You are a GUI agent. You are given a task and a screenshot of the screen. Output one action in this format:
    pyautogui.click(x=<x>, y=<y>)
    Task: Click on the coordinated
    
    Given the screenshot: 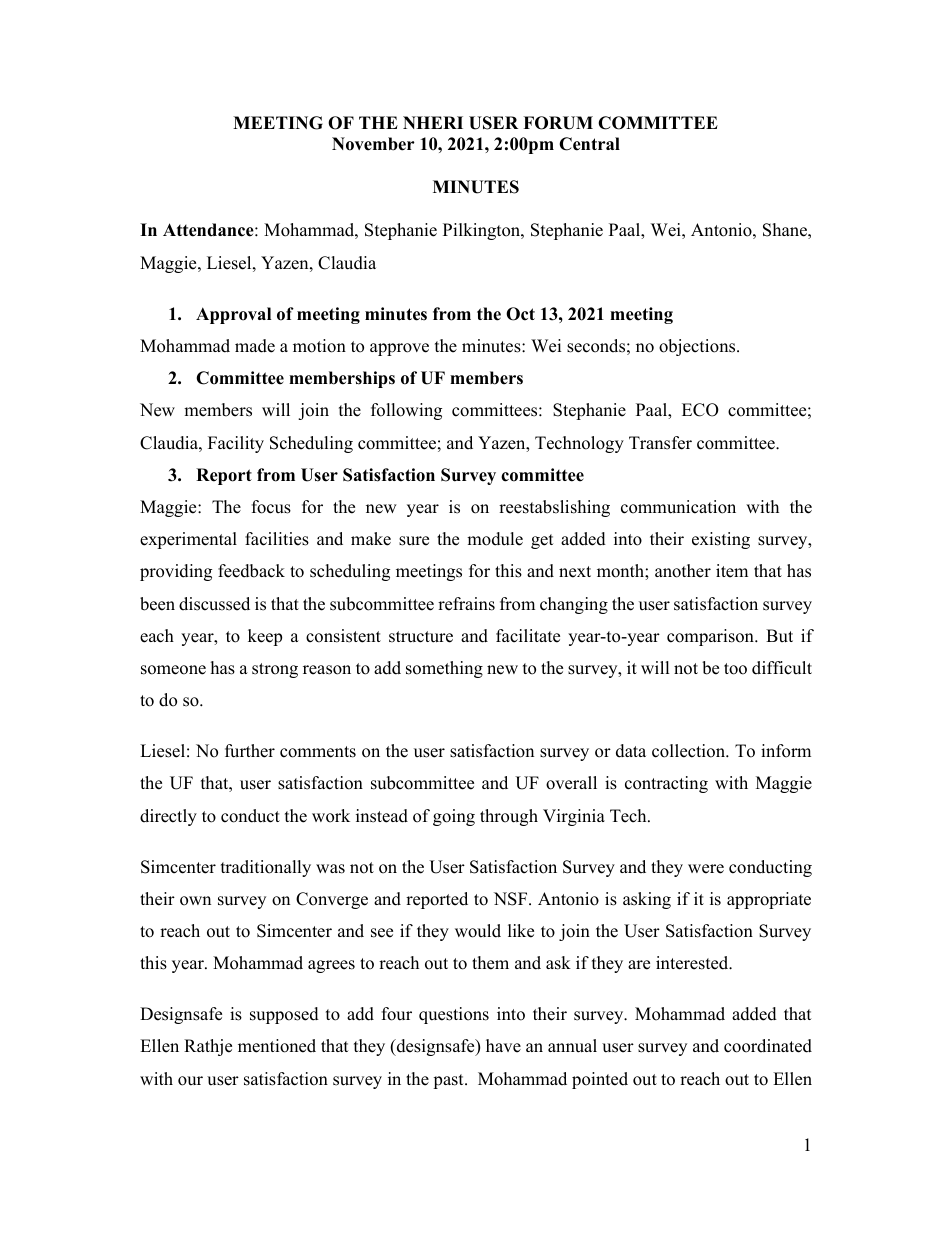 What is the action you would take?
    pyautogui.click(x=768, y=1046)
